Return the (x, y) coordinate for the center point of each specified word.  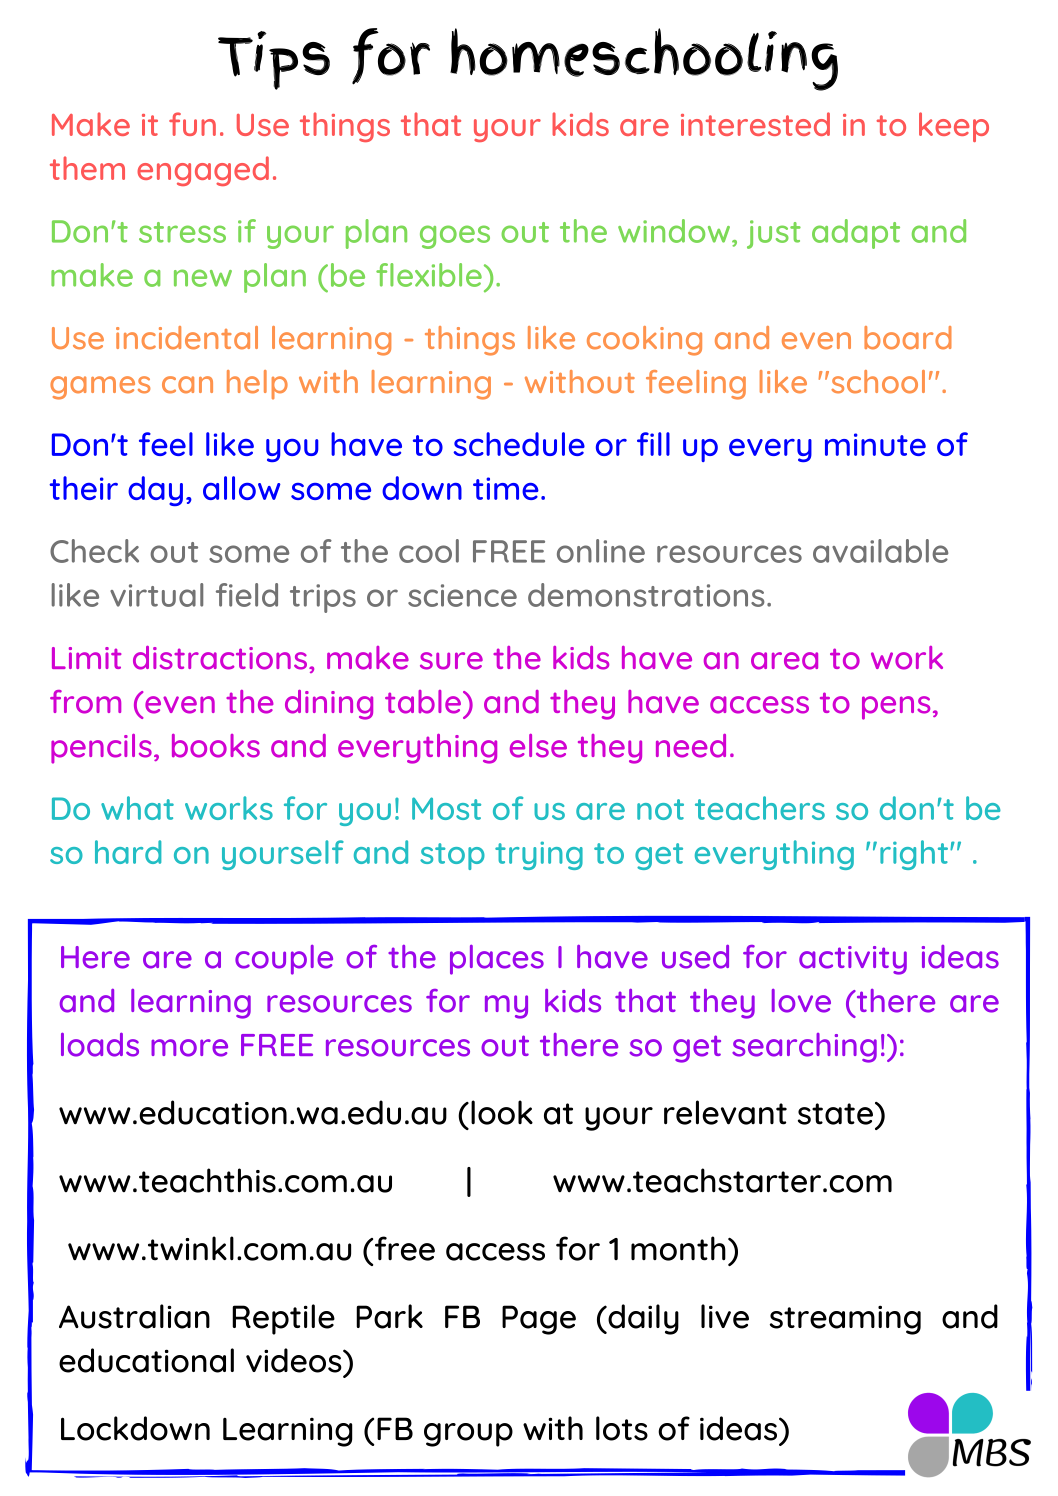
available (880, 551)
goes (455, 237)
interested (755, 124)
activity (853, 960)
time (506, 488)
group (468, 1435)
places (497, 960)
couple (284, 960)
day (155, 491)
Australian (134, 1316)
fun (192, 124)
